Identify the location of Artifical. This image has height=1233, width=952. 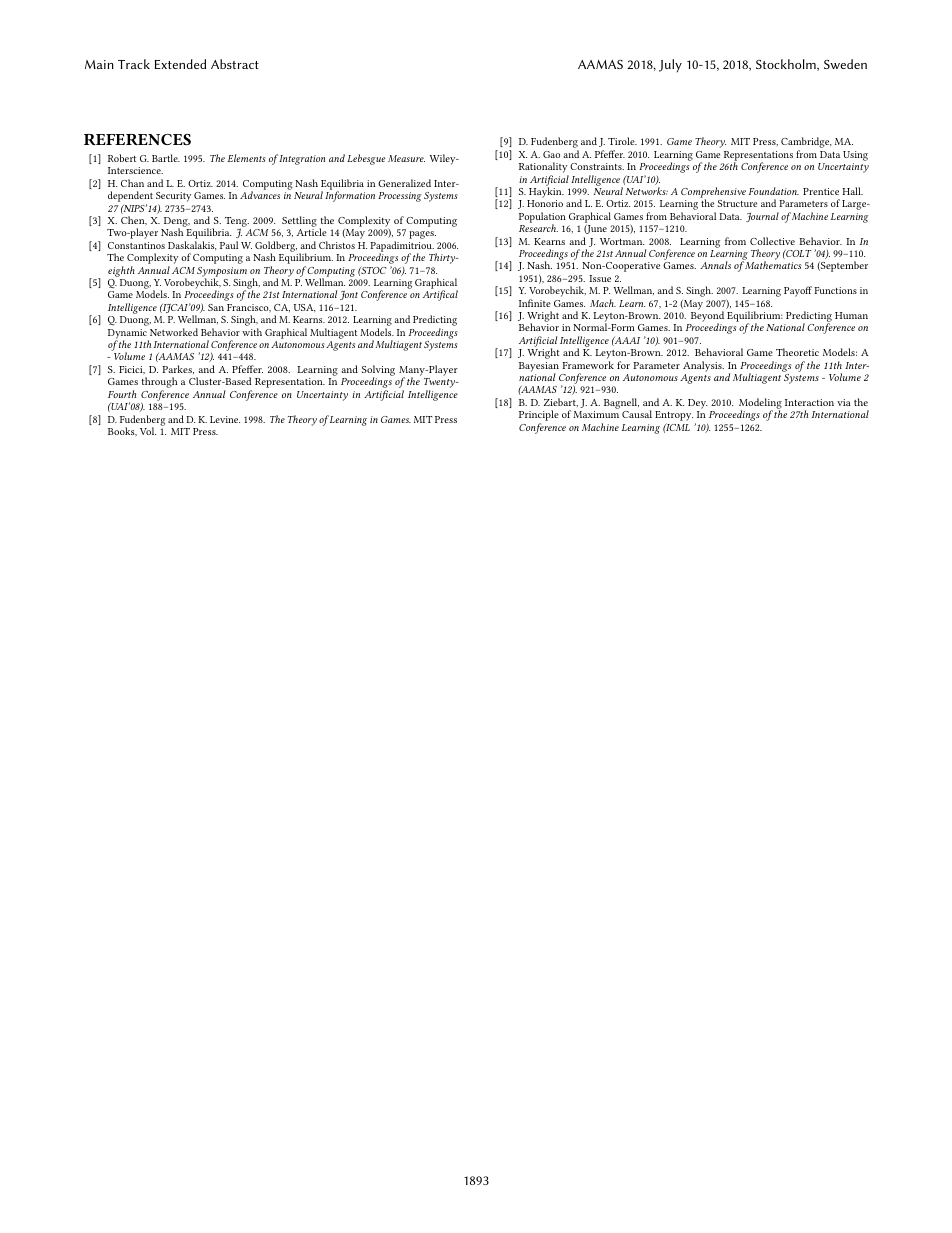
(440, 295).
